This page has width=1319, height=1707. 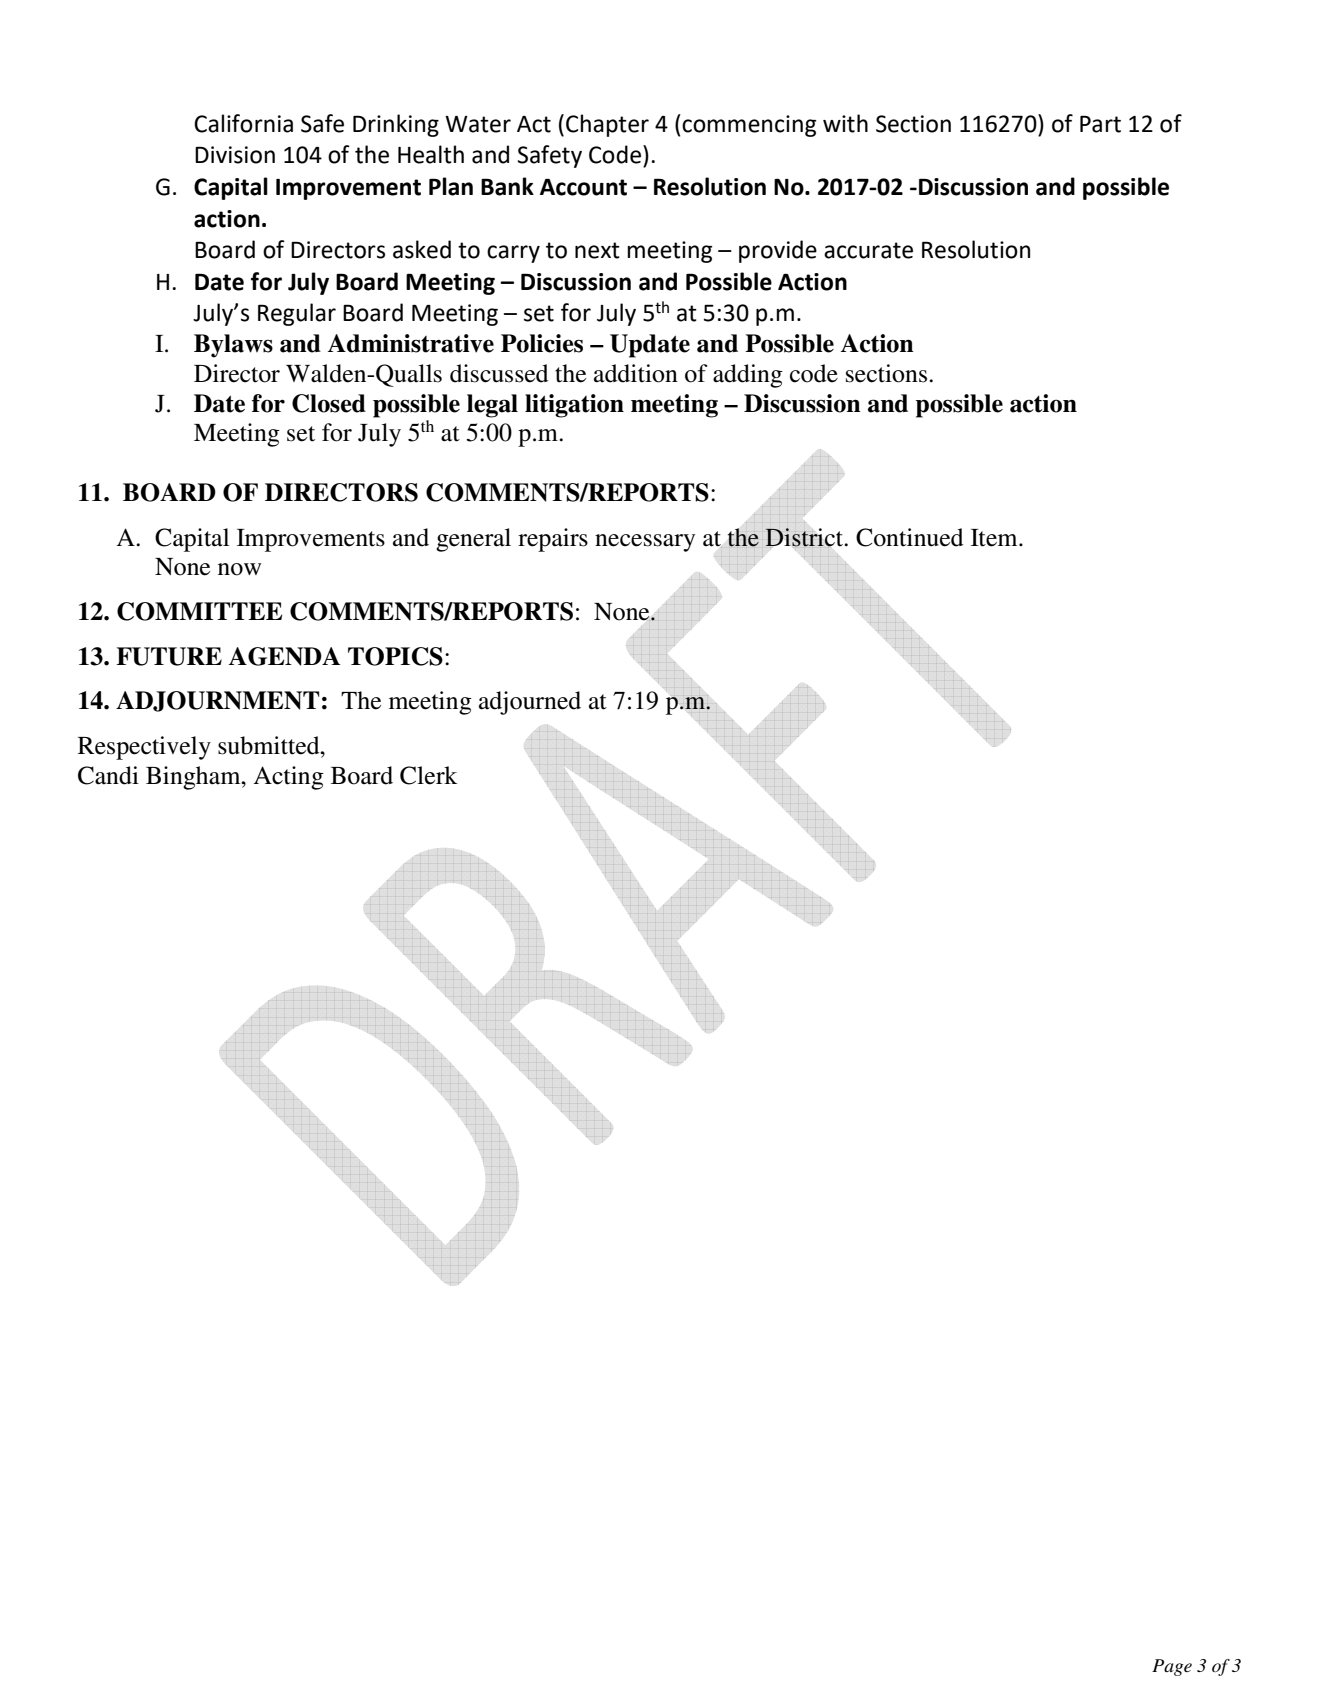 What do you see at coordinates (995, 538) in the page?
I see `Item` at bounding box center [995, 538].
